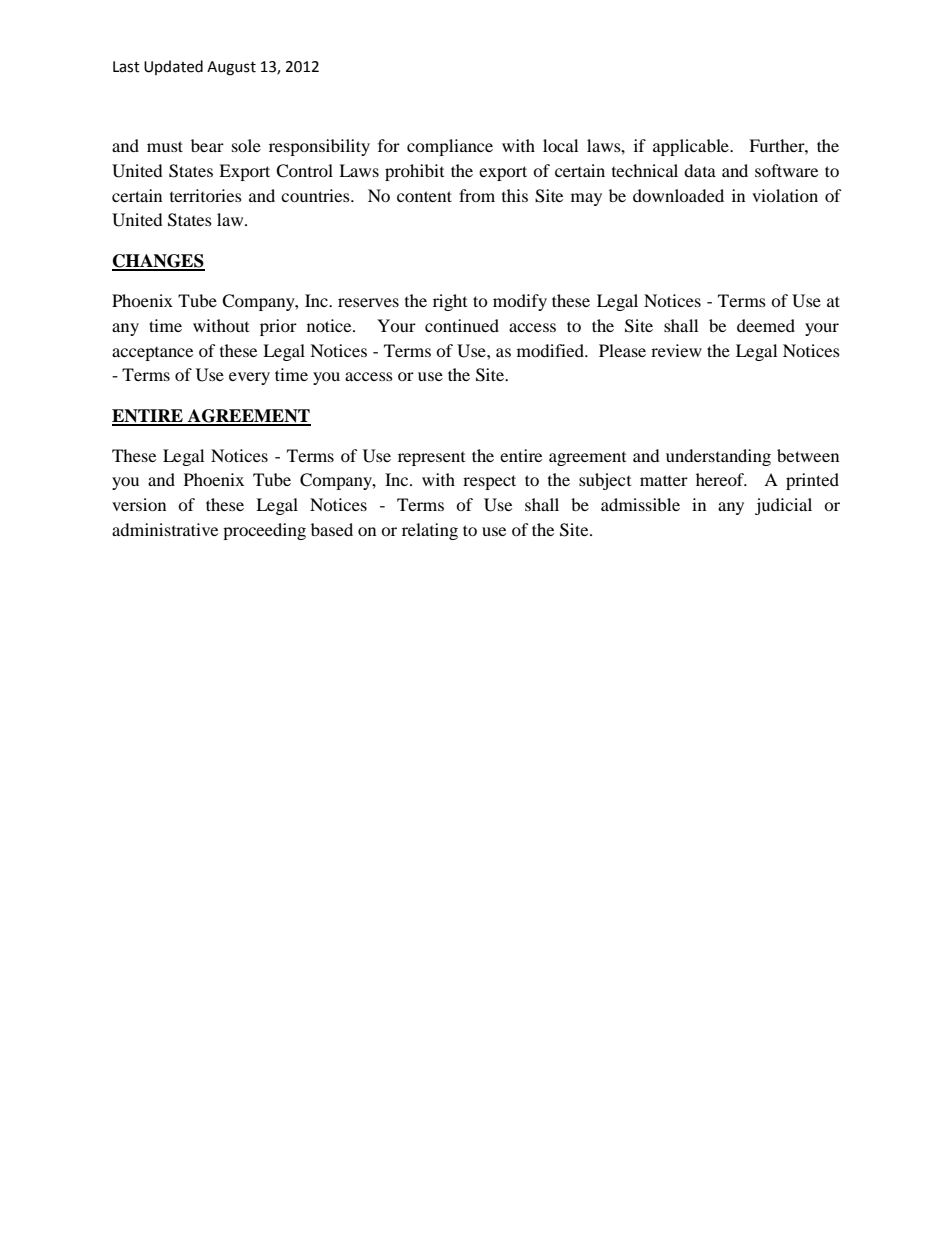  I want to click on compliance, so click(450, 147).
